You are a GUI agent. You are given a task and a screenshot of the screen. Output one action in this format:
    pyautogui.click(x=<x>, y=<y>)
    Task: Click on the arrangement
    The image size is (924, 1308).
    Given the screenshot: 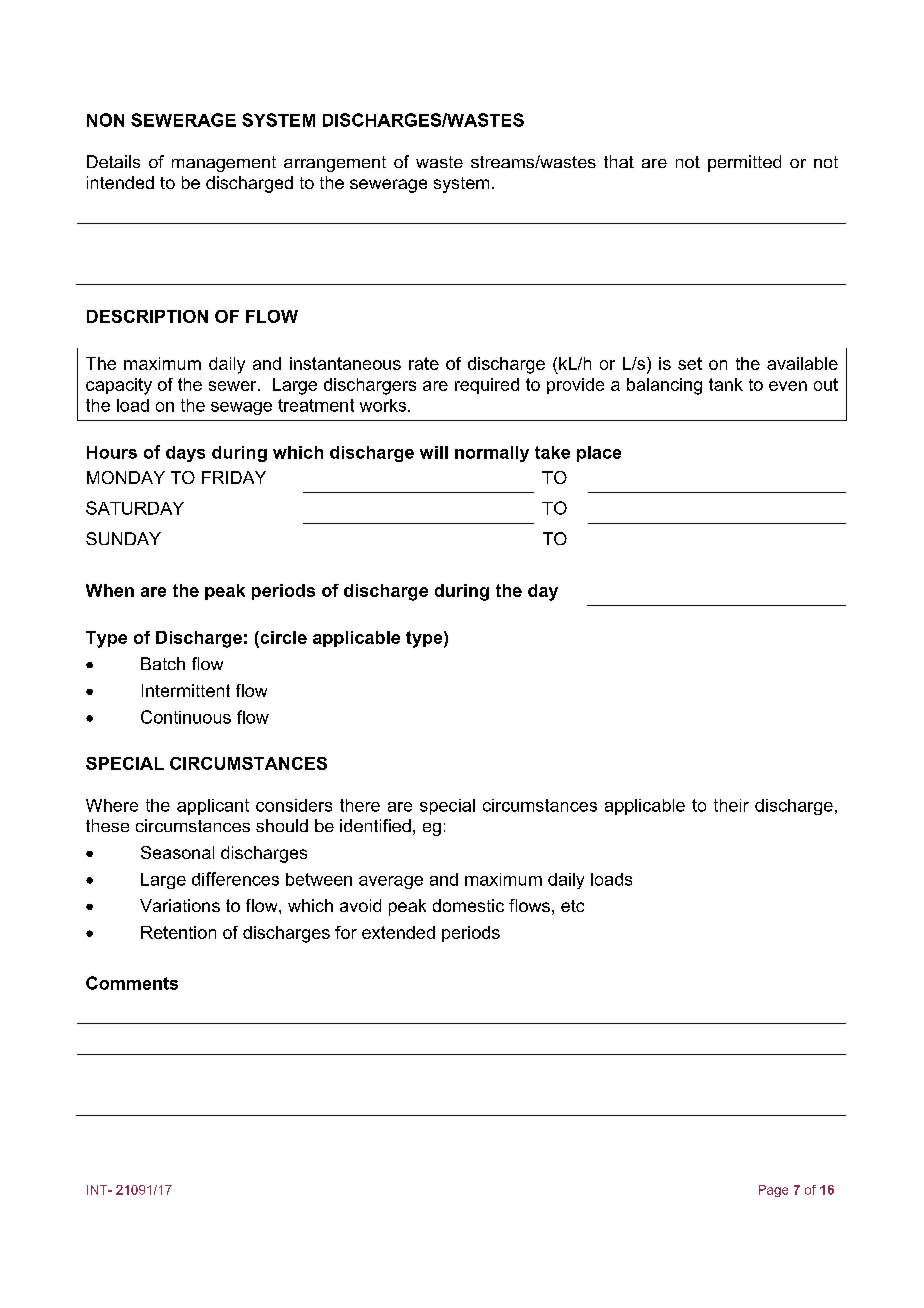 What is the action you would take?
    pyautogui.click(x=335, y=164)
